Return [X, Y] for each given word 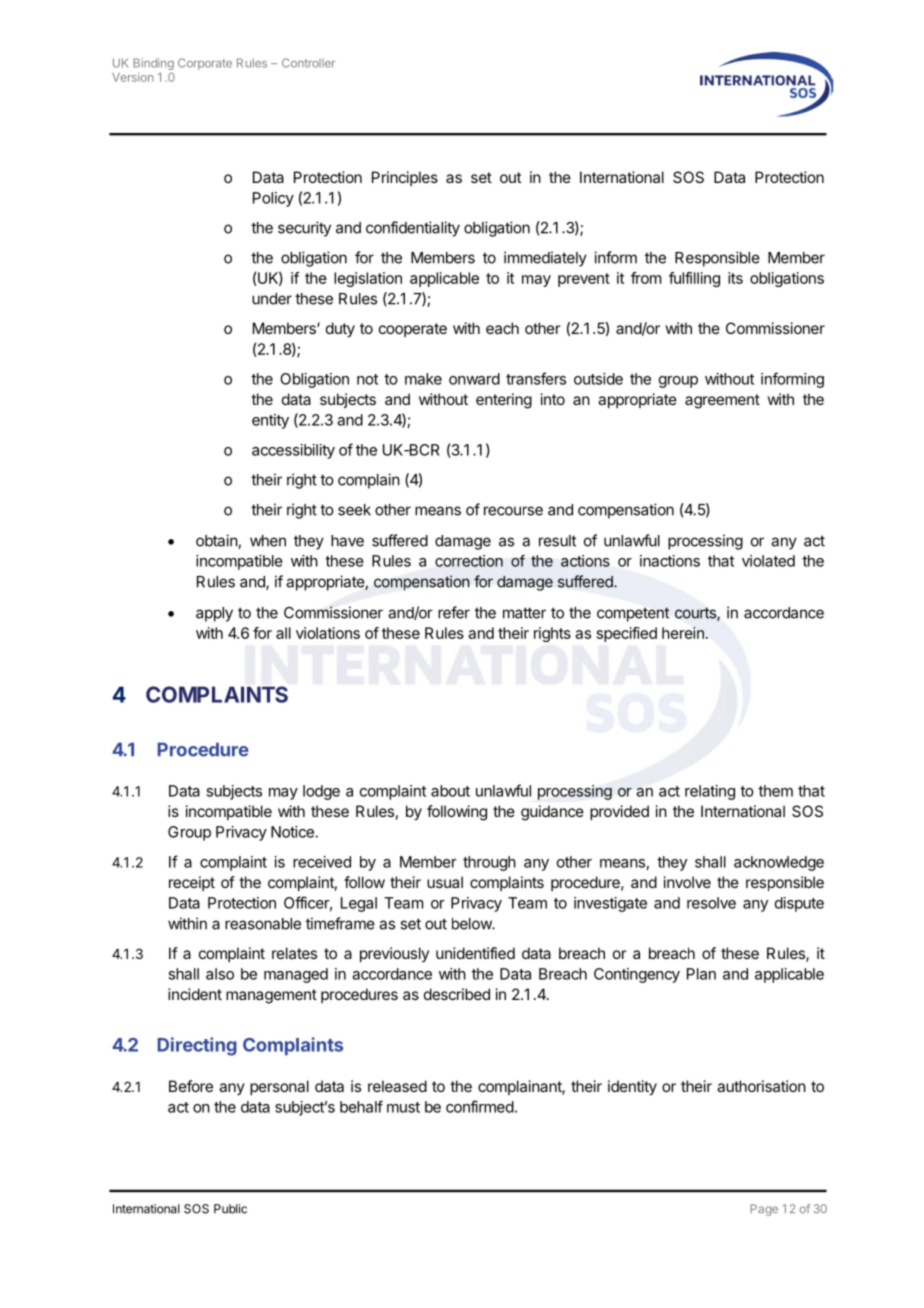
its [735, 278]
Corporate [205, 64]
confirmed [480, 1106]
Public [230, 1209]
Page [764, 1210]
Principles [405, 178]
